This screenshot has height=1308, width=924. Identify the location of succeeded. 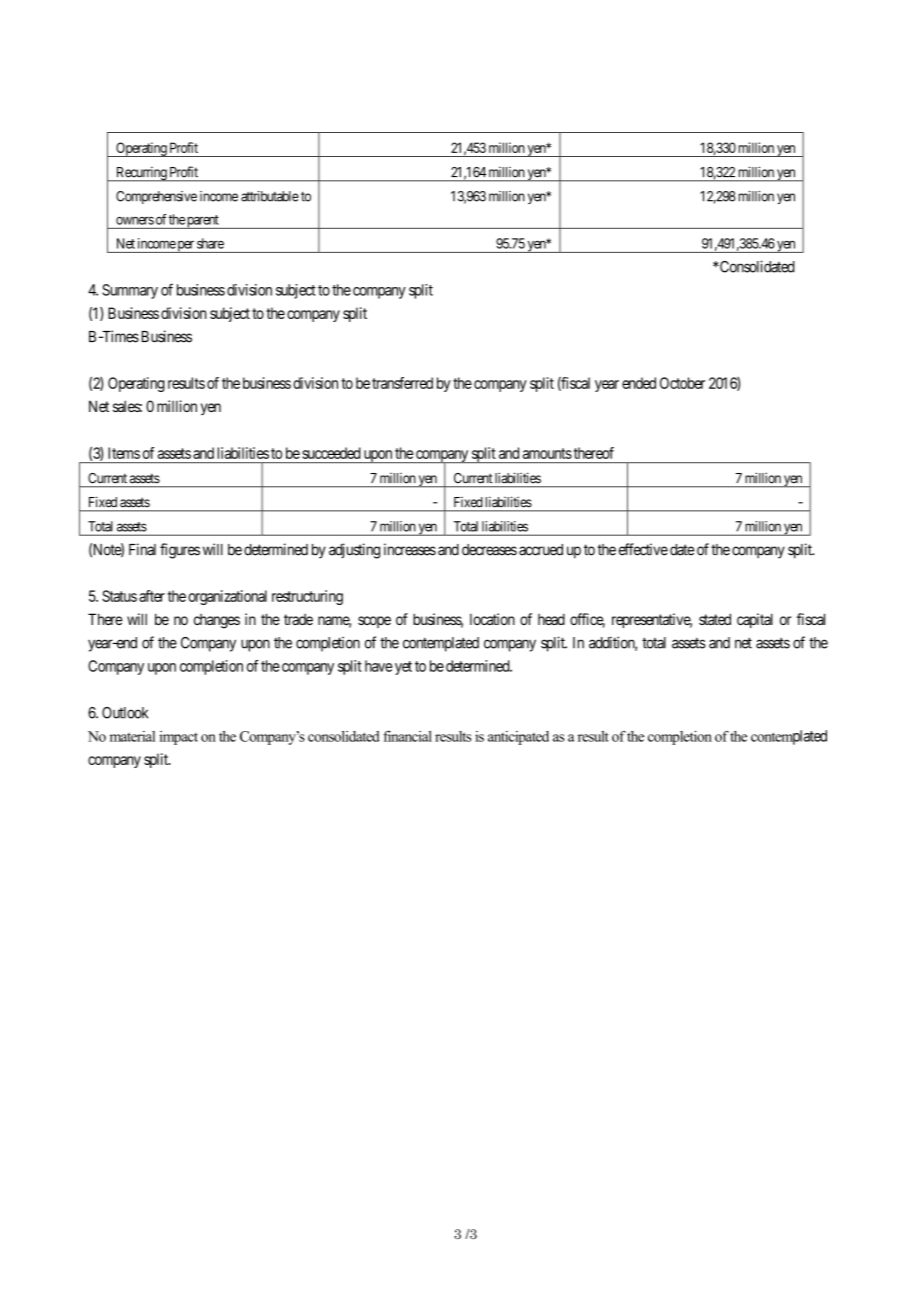
(331, 453).
